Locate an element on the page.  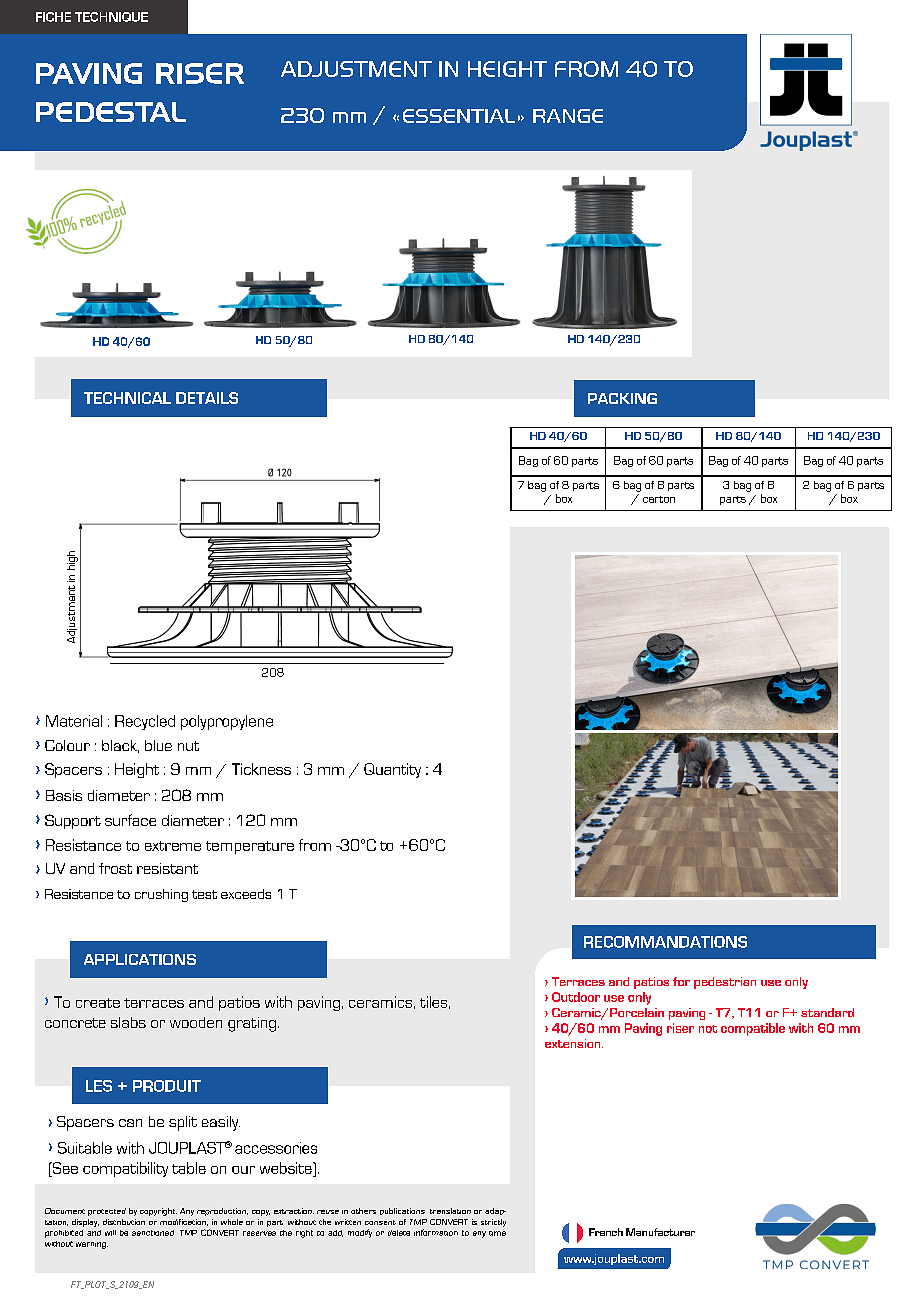
pedestrian is located at coordinates (725, 983).
